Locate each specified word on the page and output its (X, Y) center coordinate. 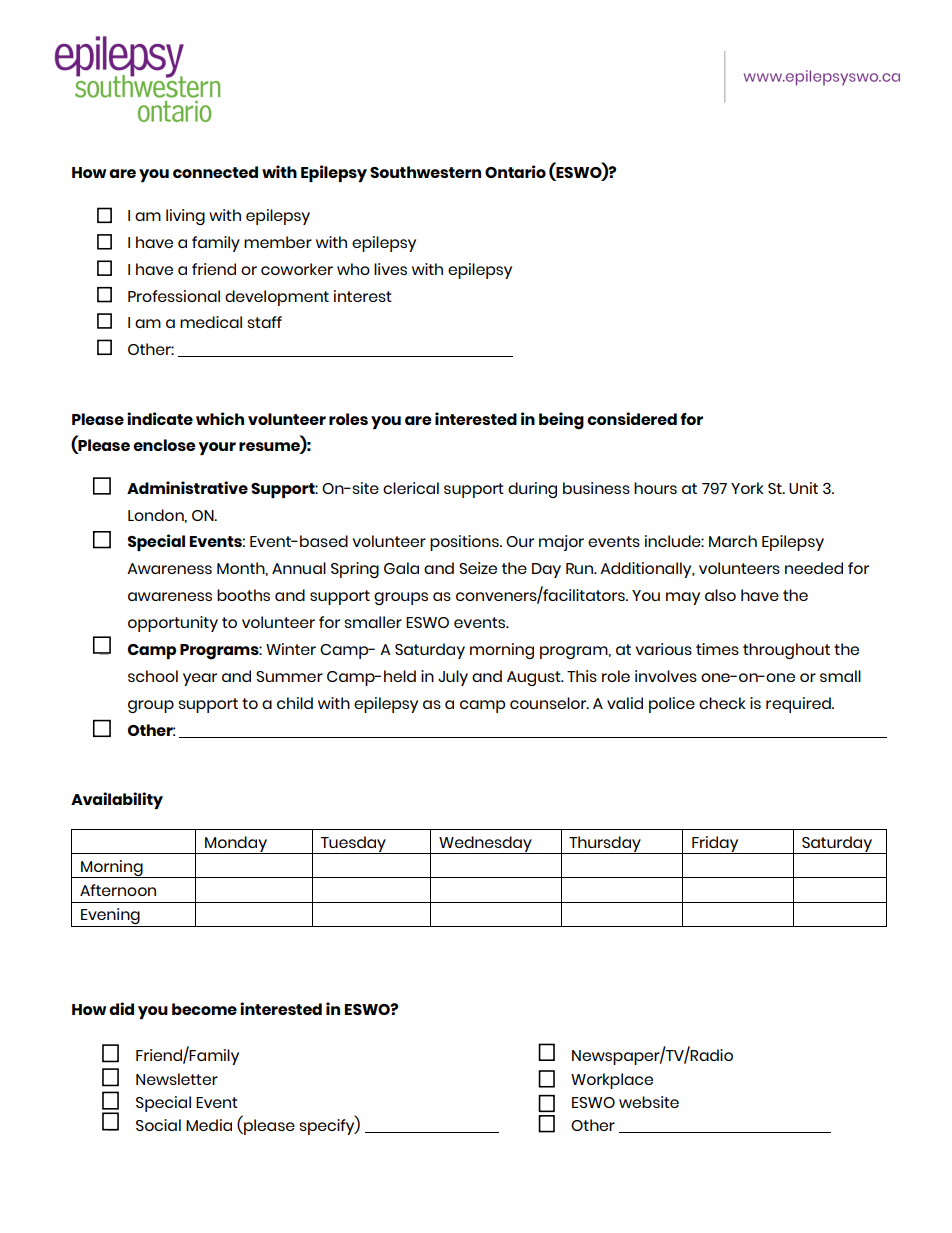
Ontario (515, 171)
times (717, 649)
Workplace (612, 1081)
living (185, 217)
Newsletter (177, 1079)
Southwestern (425, 172)
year (200, 679)
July (453, 678)
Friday (715, 845)
